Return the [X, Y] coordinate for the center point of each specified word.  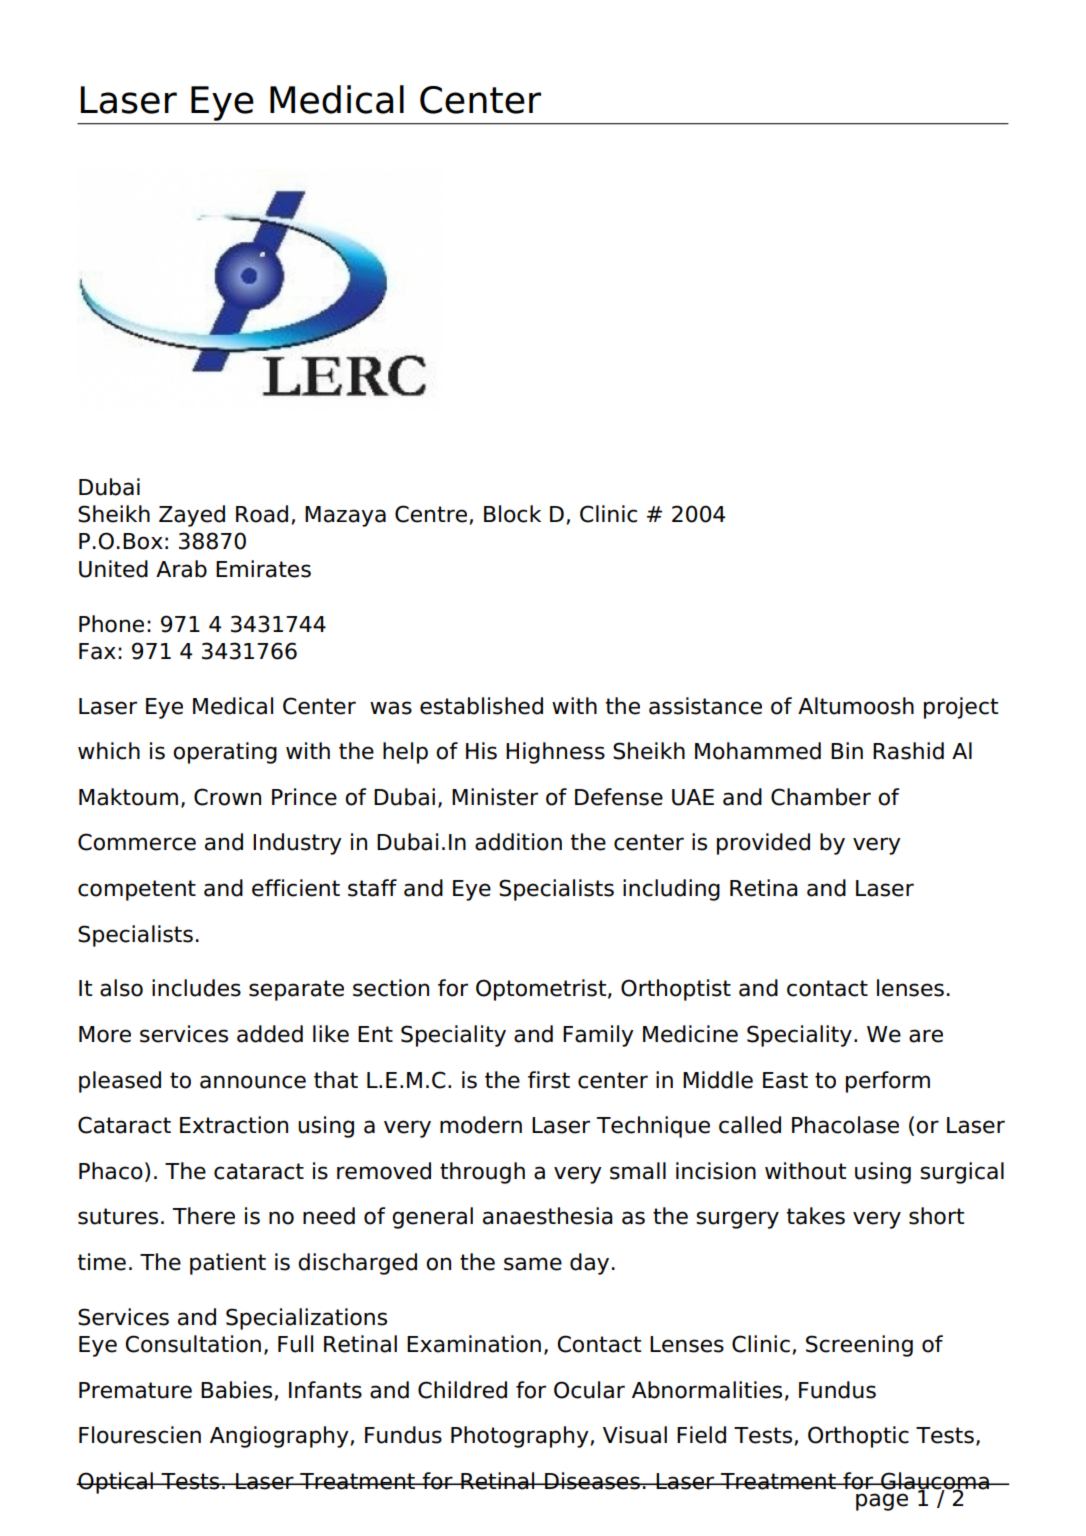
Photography [520, 1437]
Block [512, 514]
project [961, 708]
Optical [115, 1483]
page [882, 1502]
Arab [181, 569]
